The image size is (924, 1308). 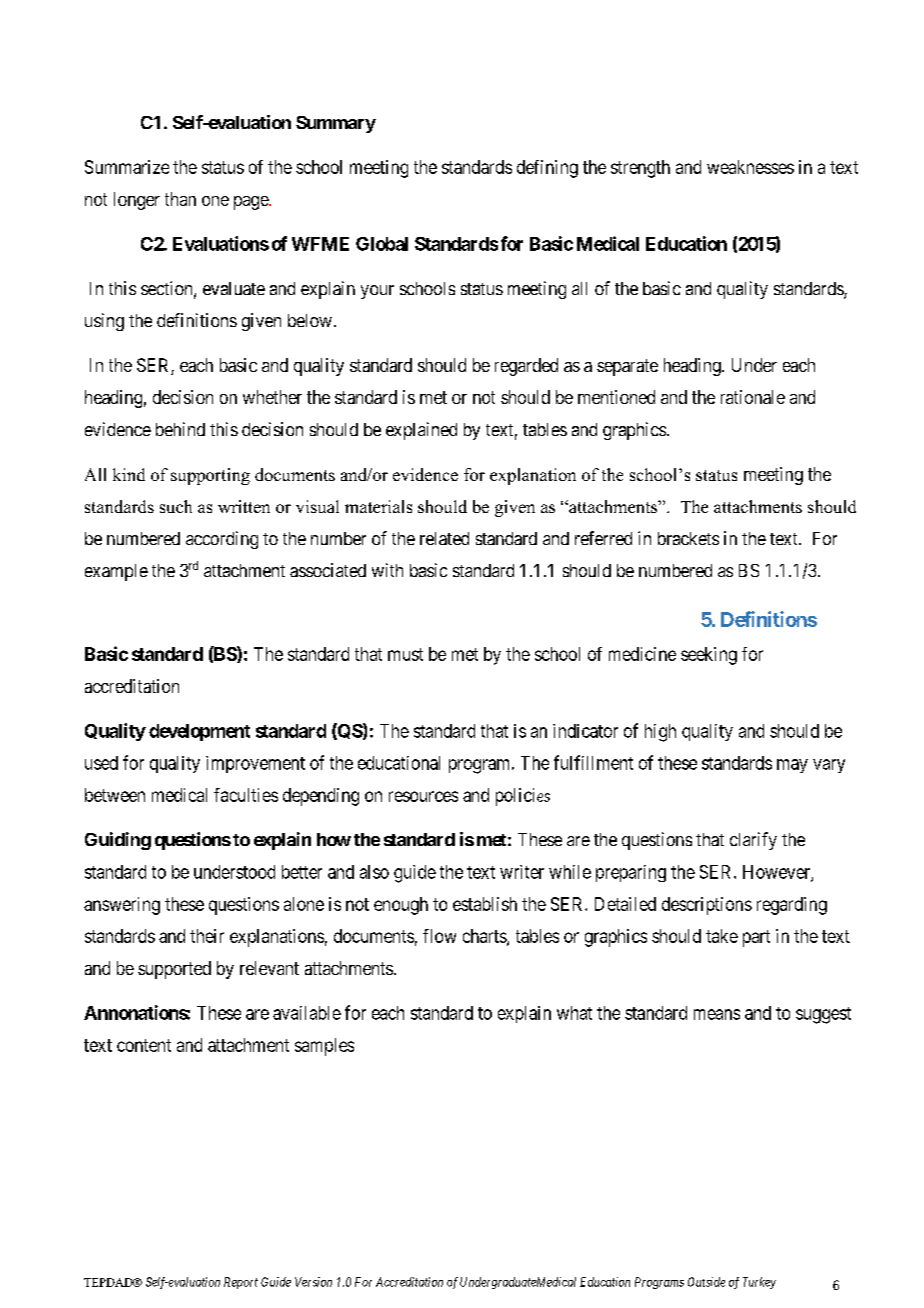 What do you see at coordinates (313, 1282) in the page?
I see `Version` at bounding box center [313, 1282].
